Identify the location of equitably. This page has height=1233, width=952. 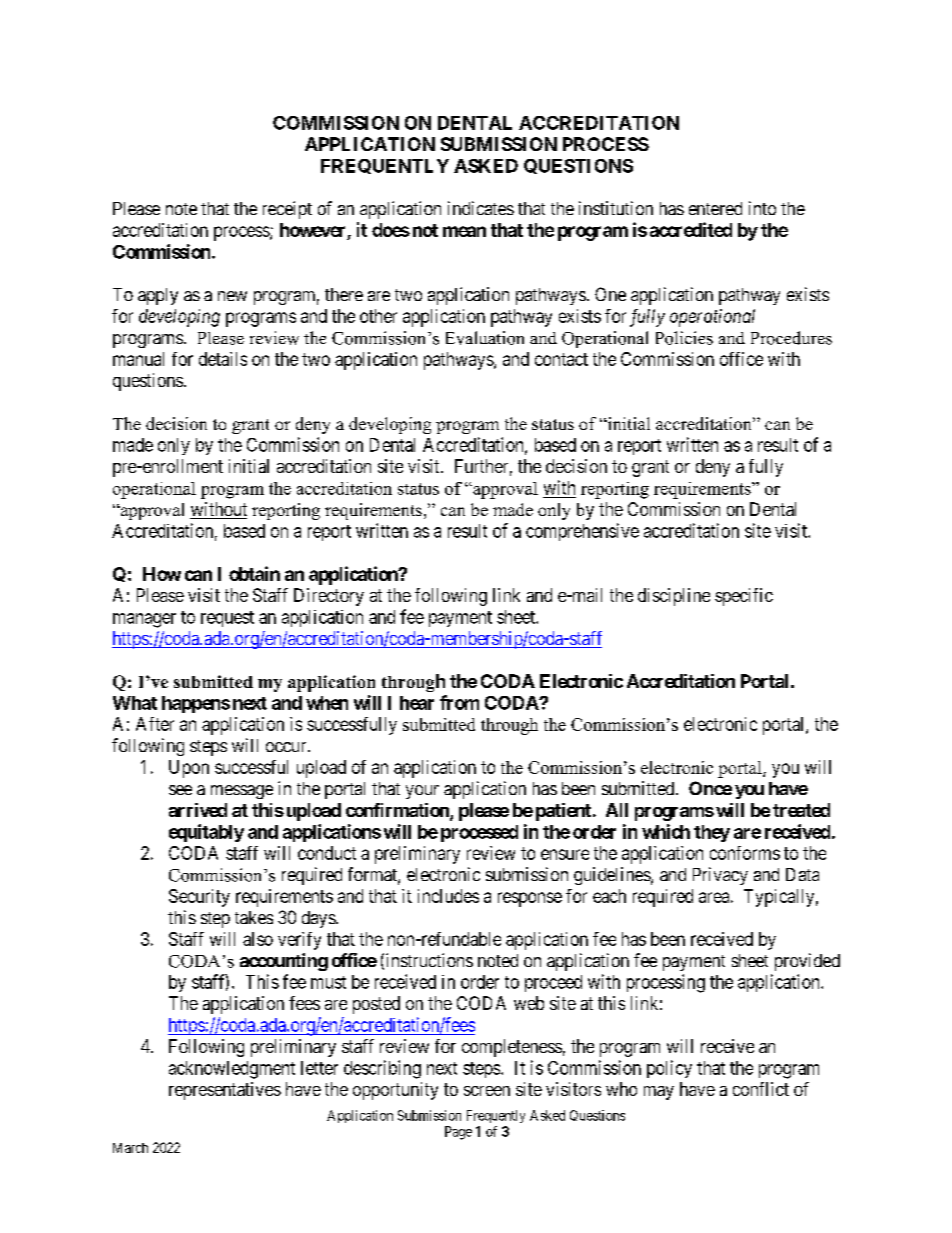
(206, 833).
